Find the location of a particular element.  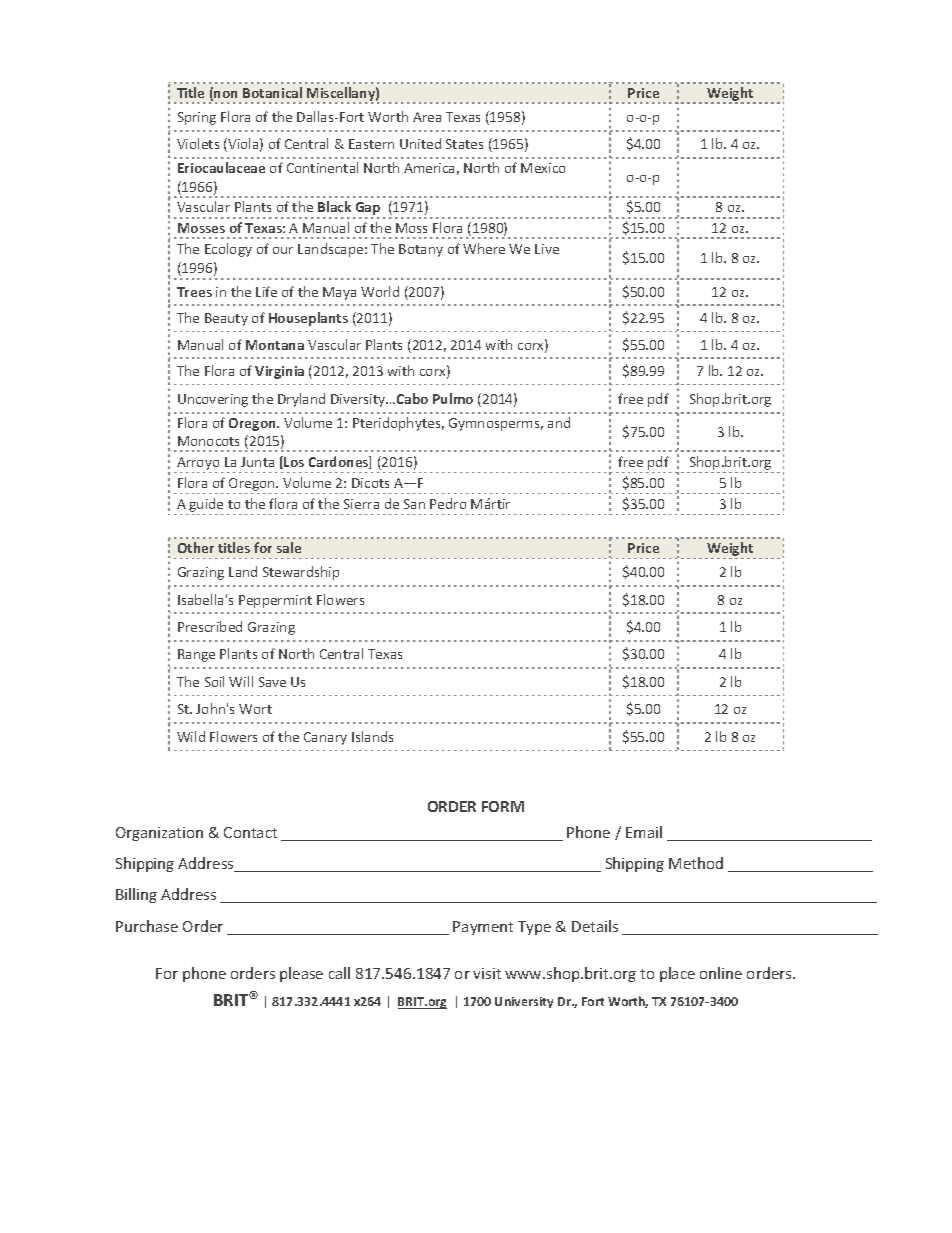

Soil is located at coordinates (214, 681).
